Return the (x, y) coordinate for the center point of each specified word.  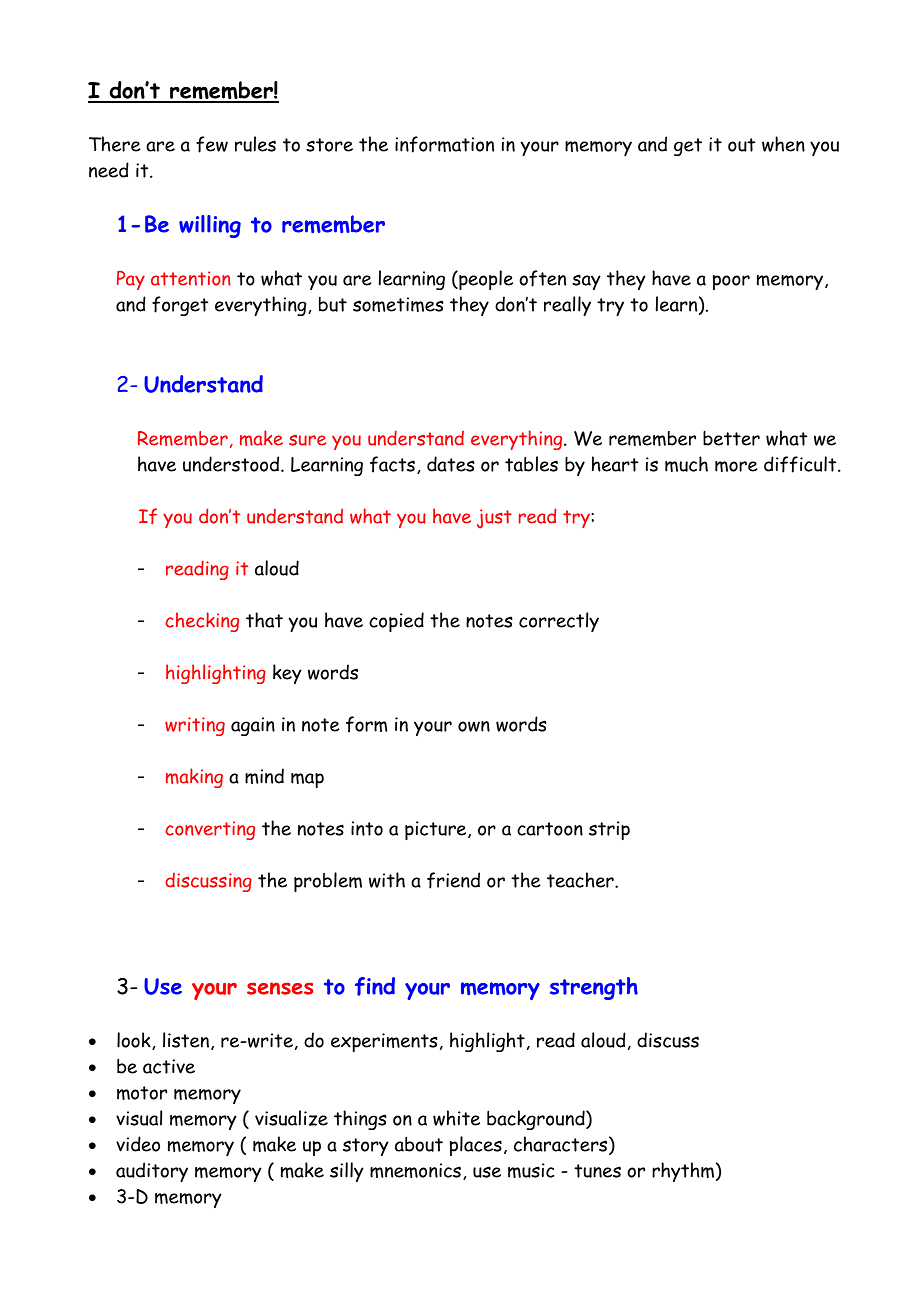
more (736, 466)
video (138, 1144)
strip (609, 830)
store (329, 145)
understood (232, 464)
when (783, 144)
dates (451, 464)
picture (437, 830)
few (212, 144)
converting (210, 830)
